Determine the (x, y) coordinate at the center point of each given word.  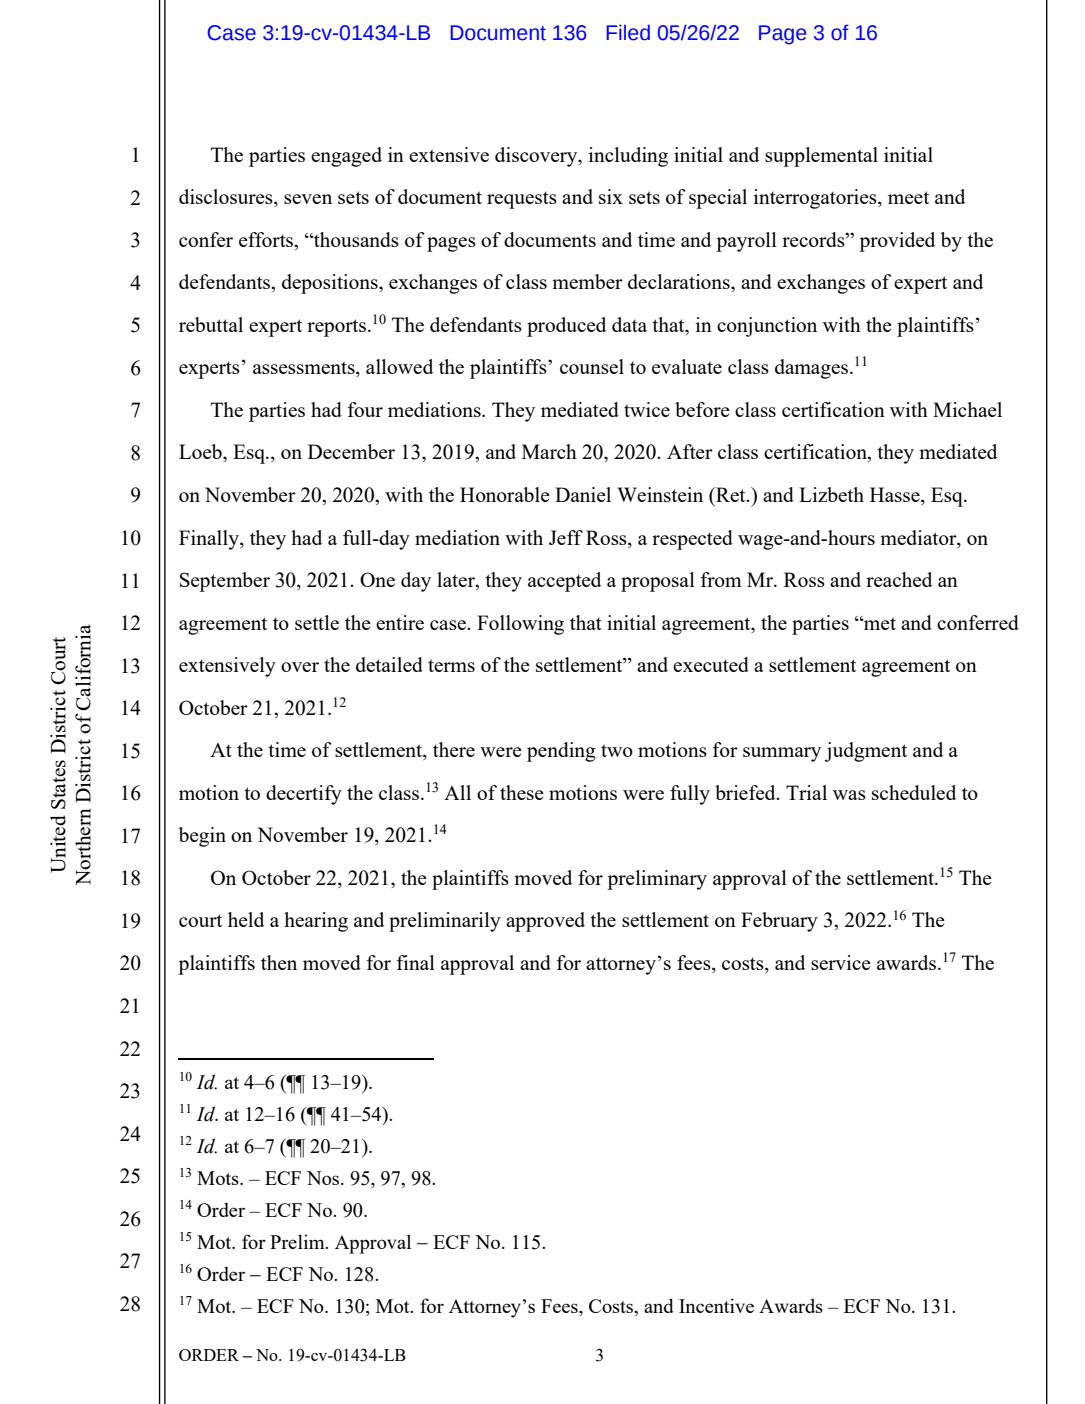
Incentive (716, 1305)
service (841, 962)
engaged (346, 157)
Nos (324, 1178)
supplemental (821, 157)
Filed (628, 32)
